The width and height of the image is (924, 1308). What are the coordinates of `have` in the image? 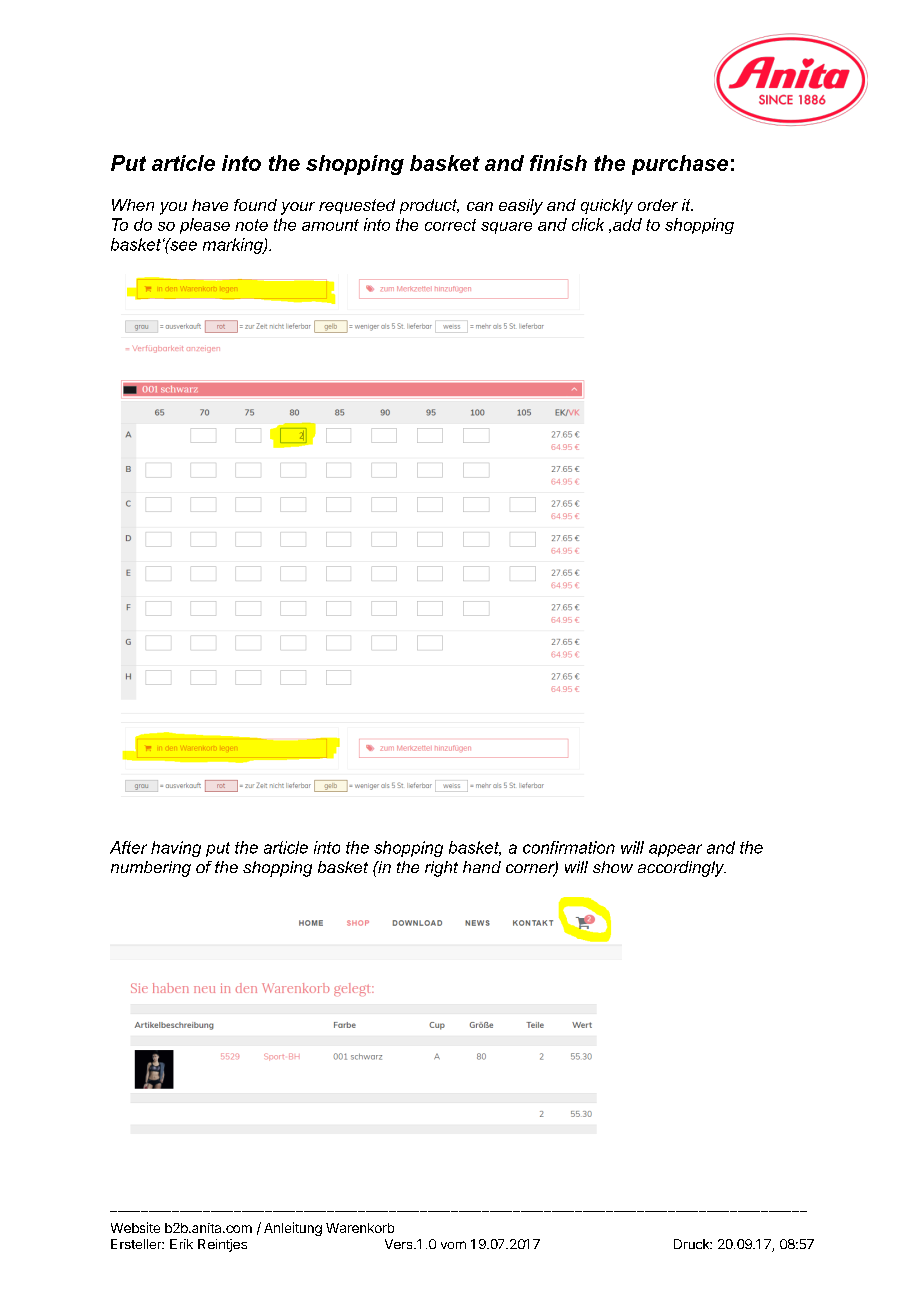 It's located at (210, 205).
